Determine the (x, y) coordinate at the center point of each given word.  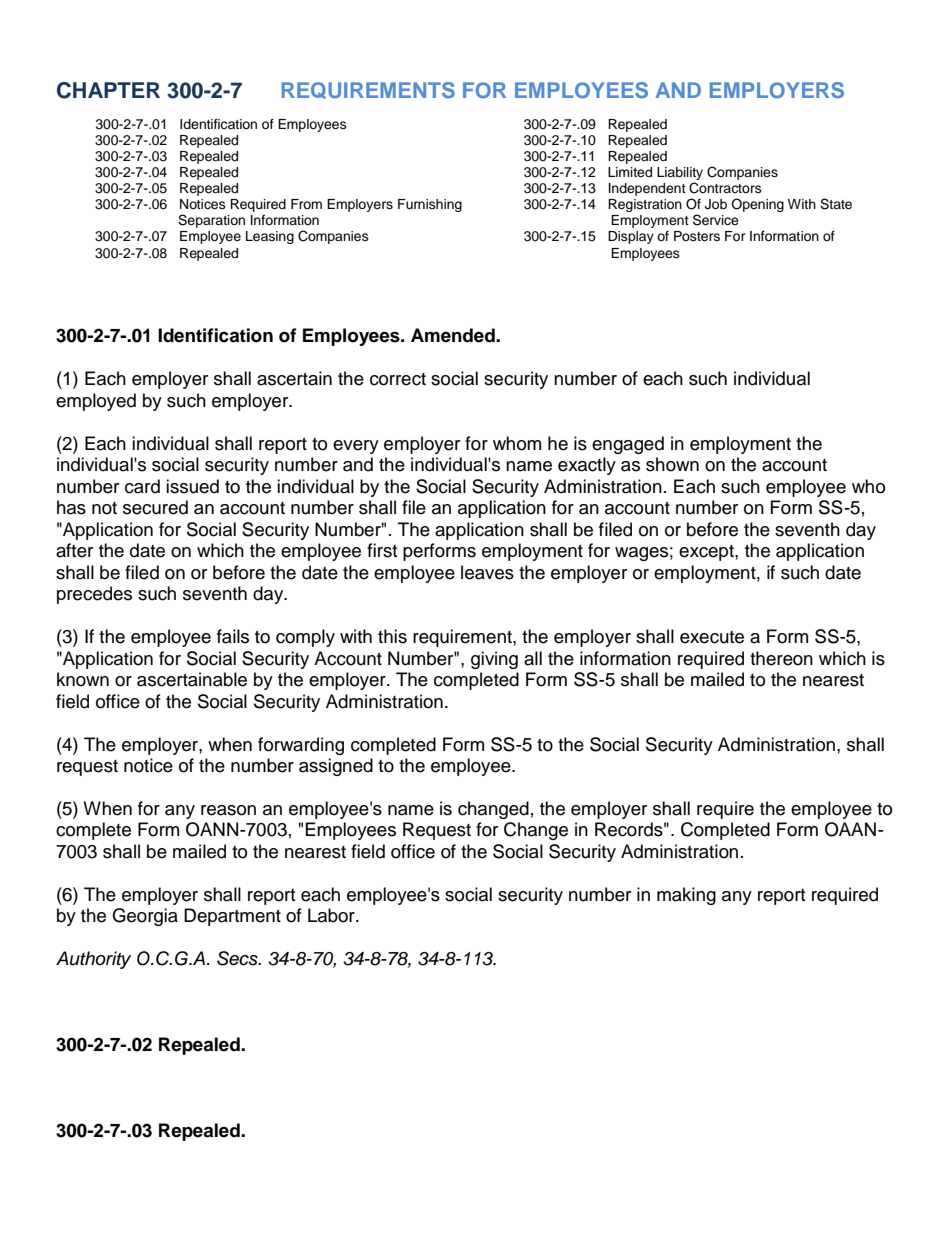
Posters (697, 236)
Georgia (145, 917)
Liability (680, 173)
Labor (332, 915)
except (707, 553)
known (83, 679)
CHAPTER (108, 90)
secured (155, 507)
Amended (454, 335)
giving (494, 660)
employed (96, 402)
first (382, 550)
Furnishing (430, 205)
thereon (781, 658)
